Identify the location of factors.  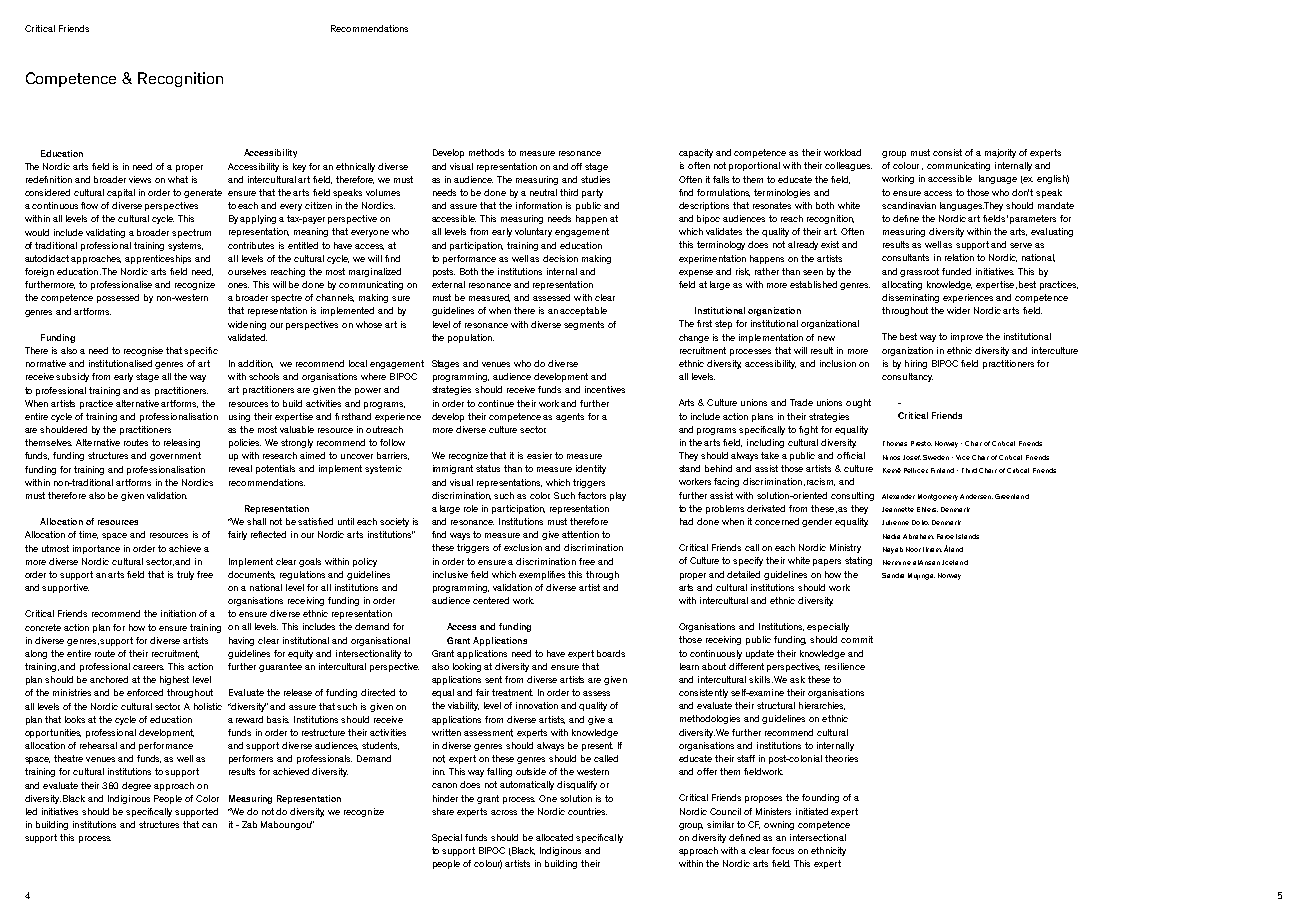
(592, 495).
